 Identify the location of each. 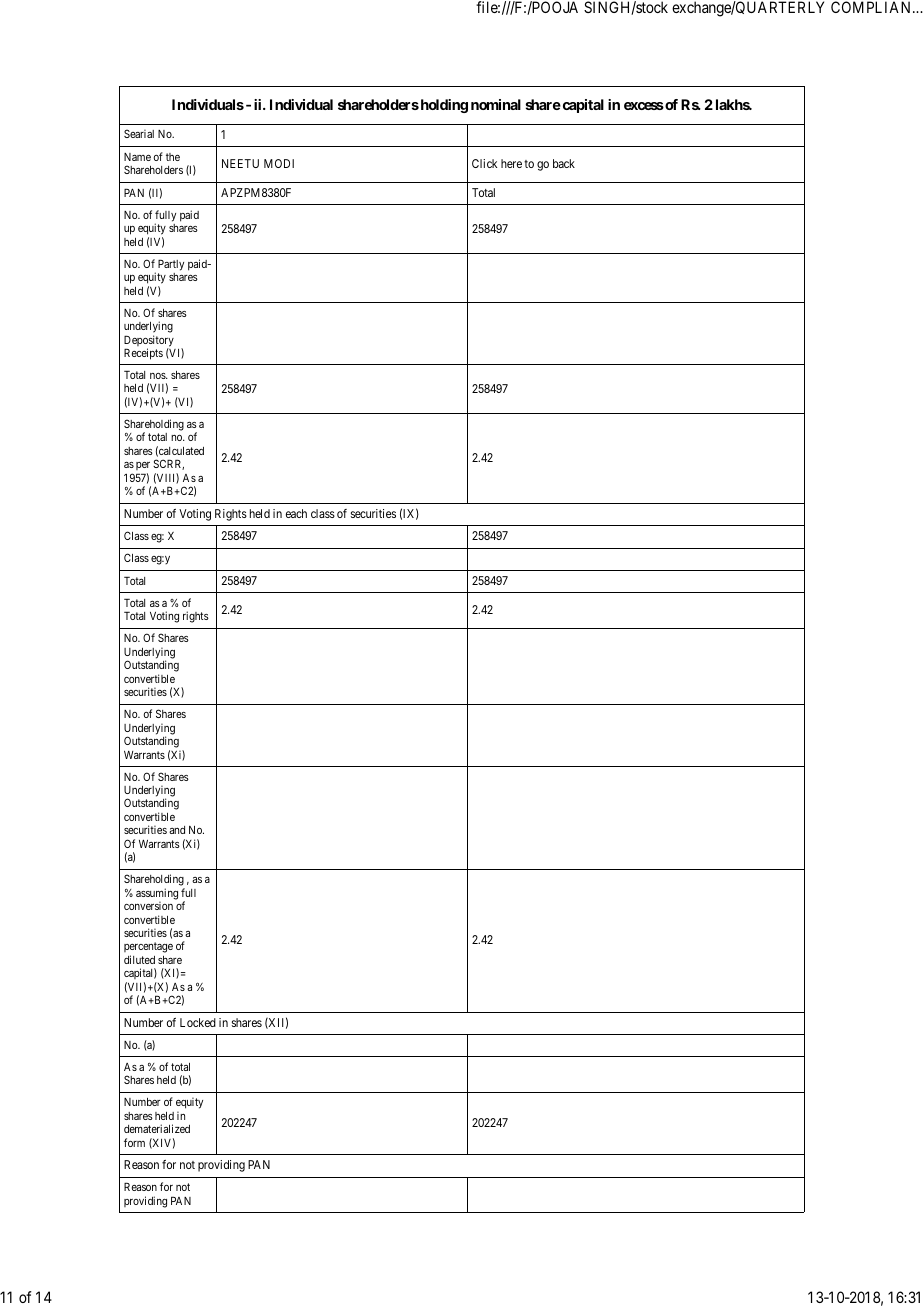
(296, 513).
